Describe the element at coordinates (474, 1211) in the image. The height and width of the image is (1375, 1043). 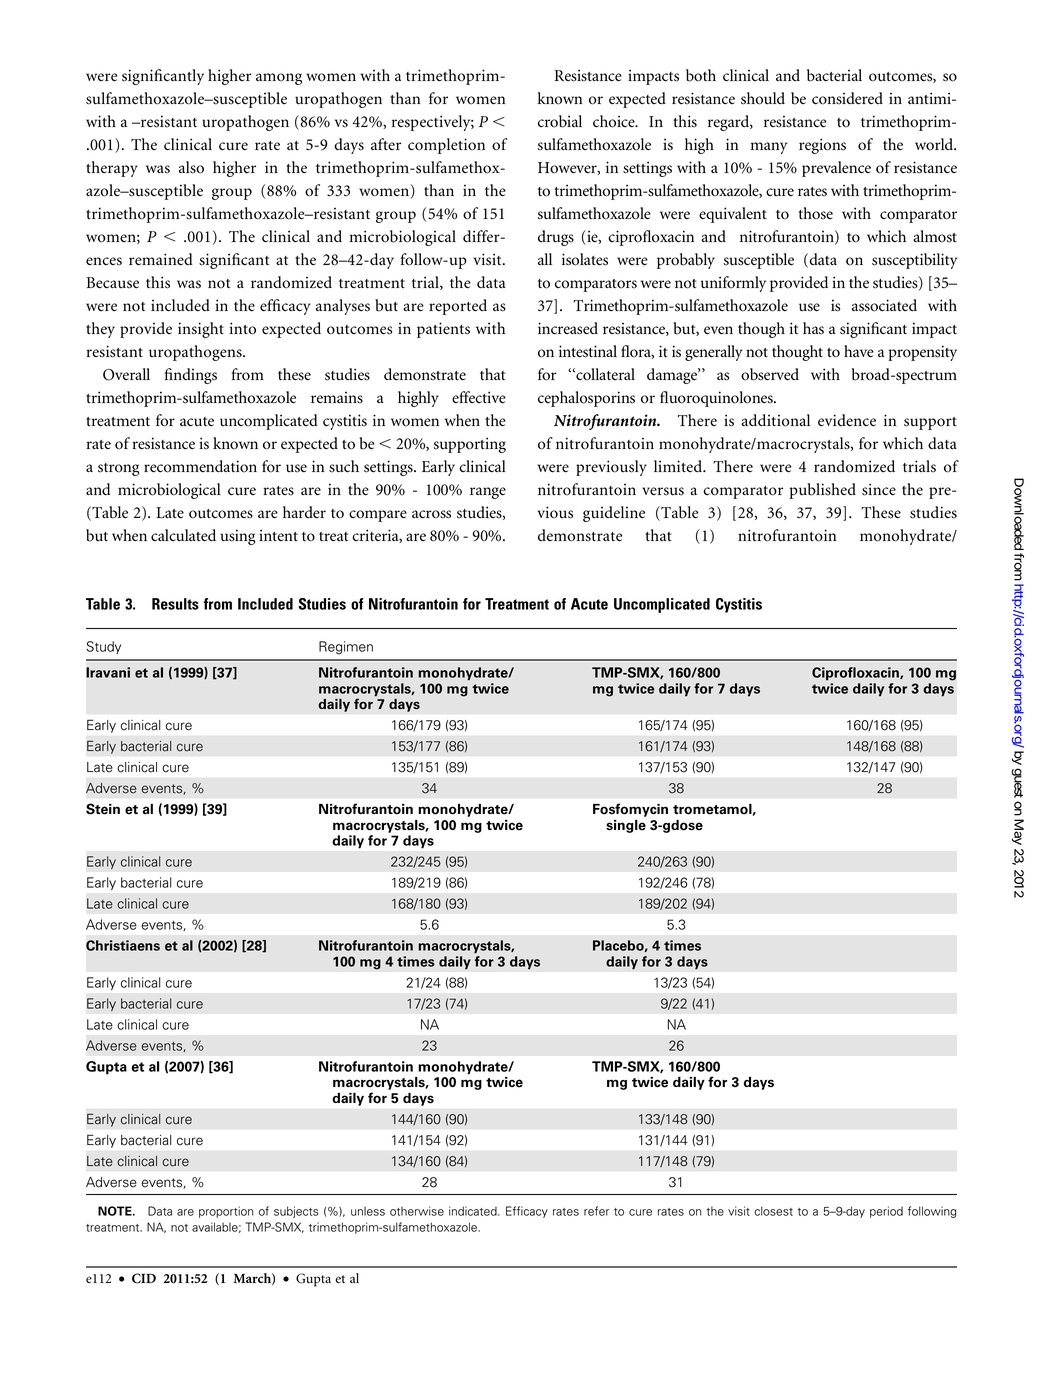
I see `indicated` at that location.
